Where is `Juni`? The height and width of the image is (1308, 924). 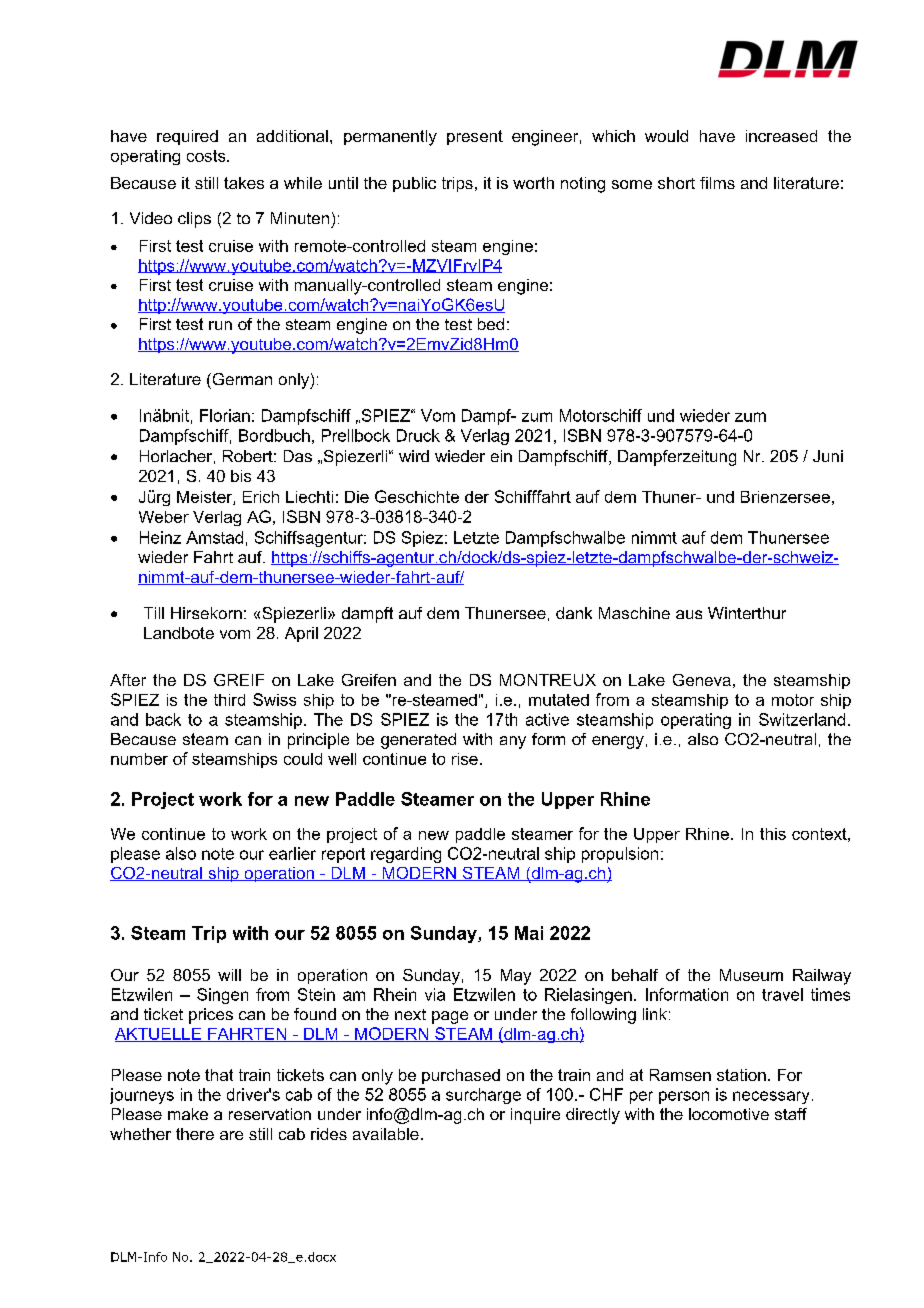 Juni is located at coordinates (828, 456).
